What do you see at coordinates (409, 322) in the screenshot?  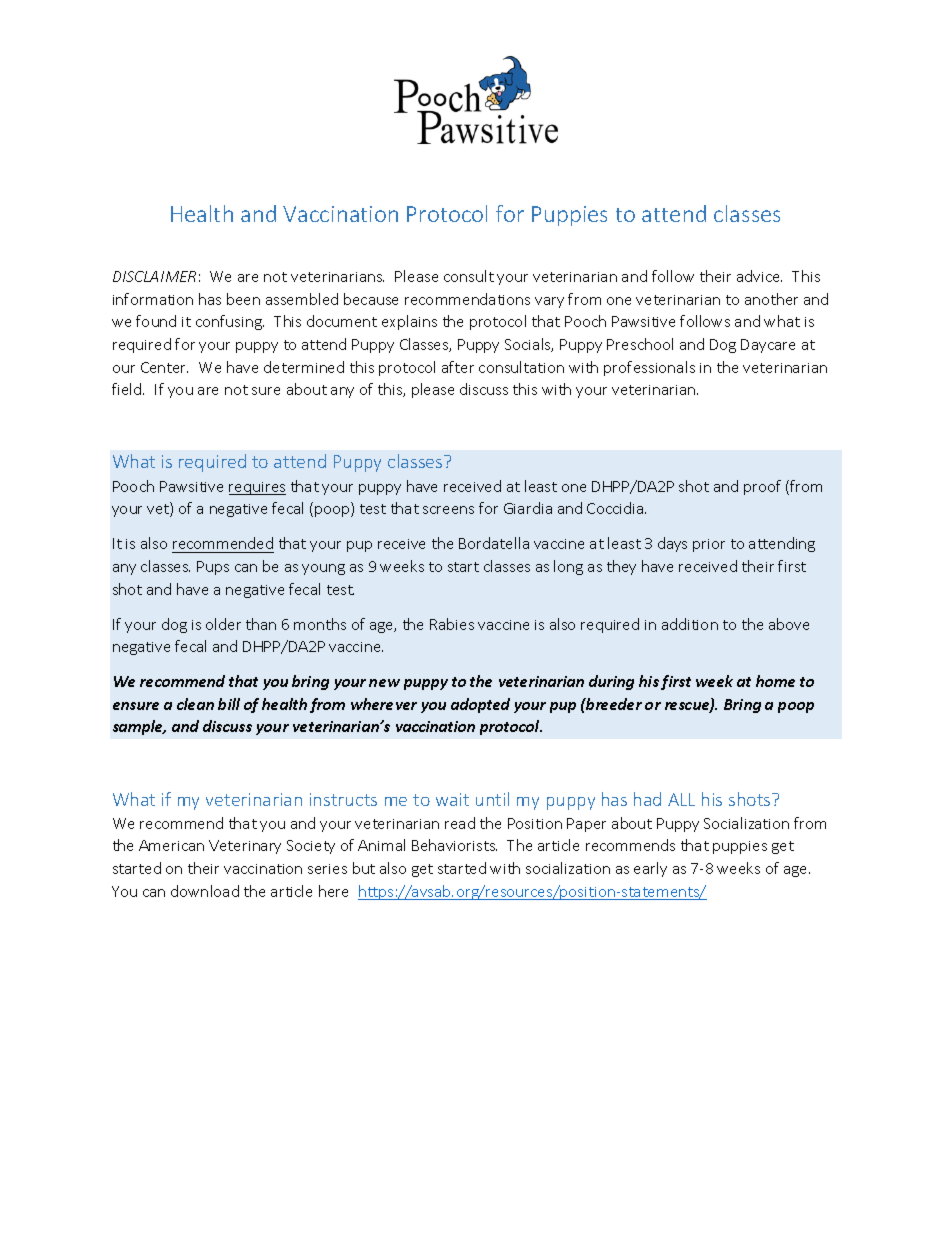 I see `explains` at bounding box center [409, 322].
